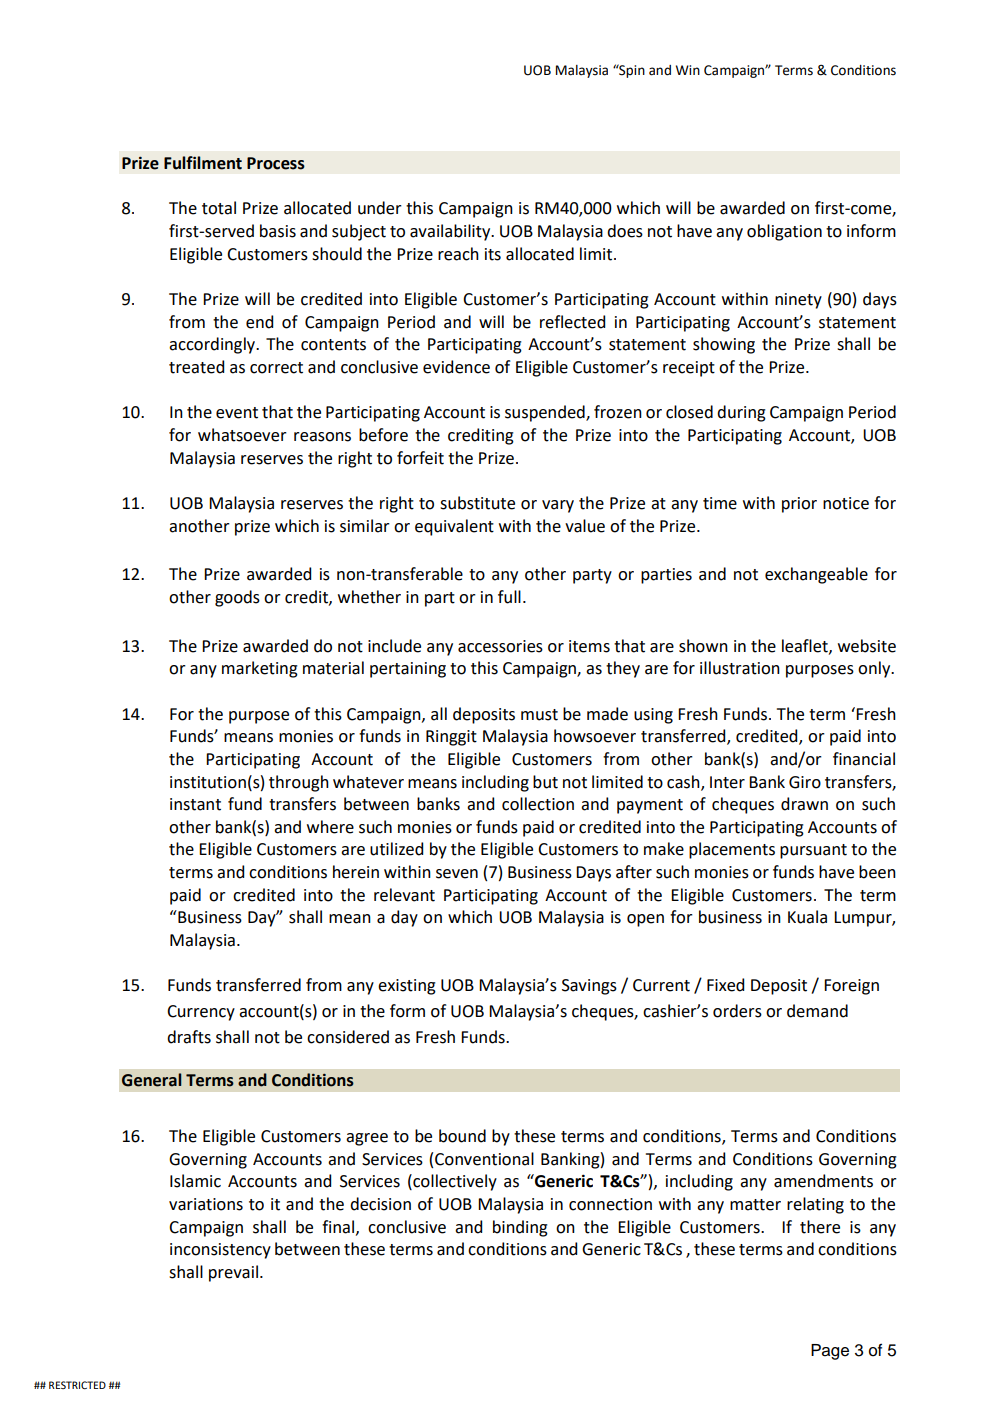 This screenshot has height=1420, width=1004. What do you see at coordinates (77, 1385) in the screenshot?
I see `RESTRICTED` at bounding box center [77, 1385].
